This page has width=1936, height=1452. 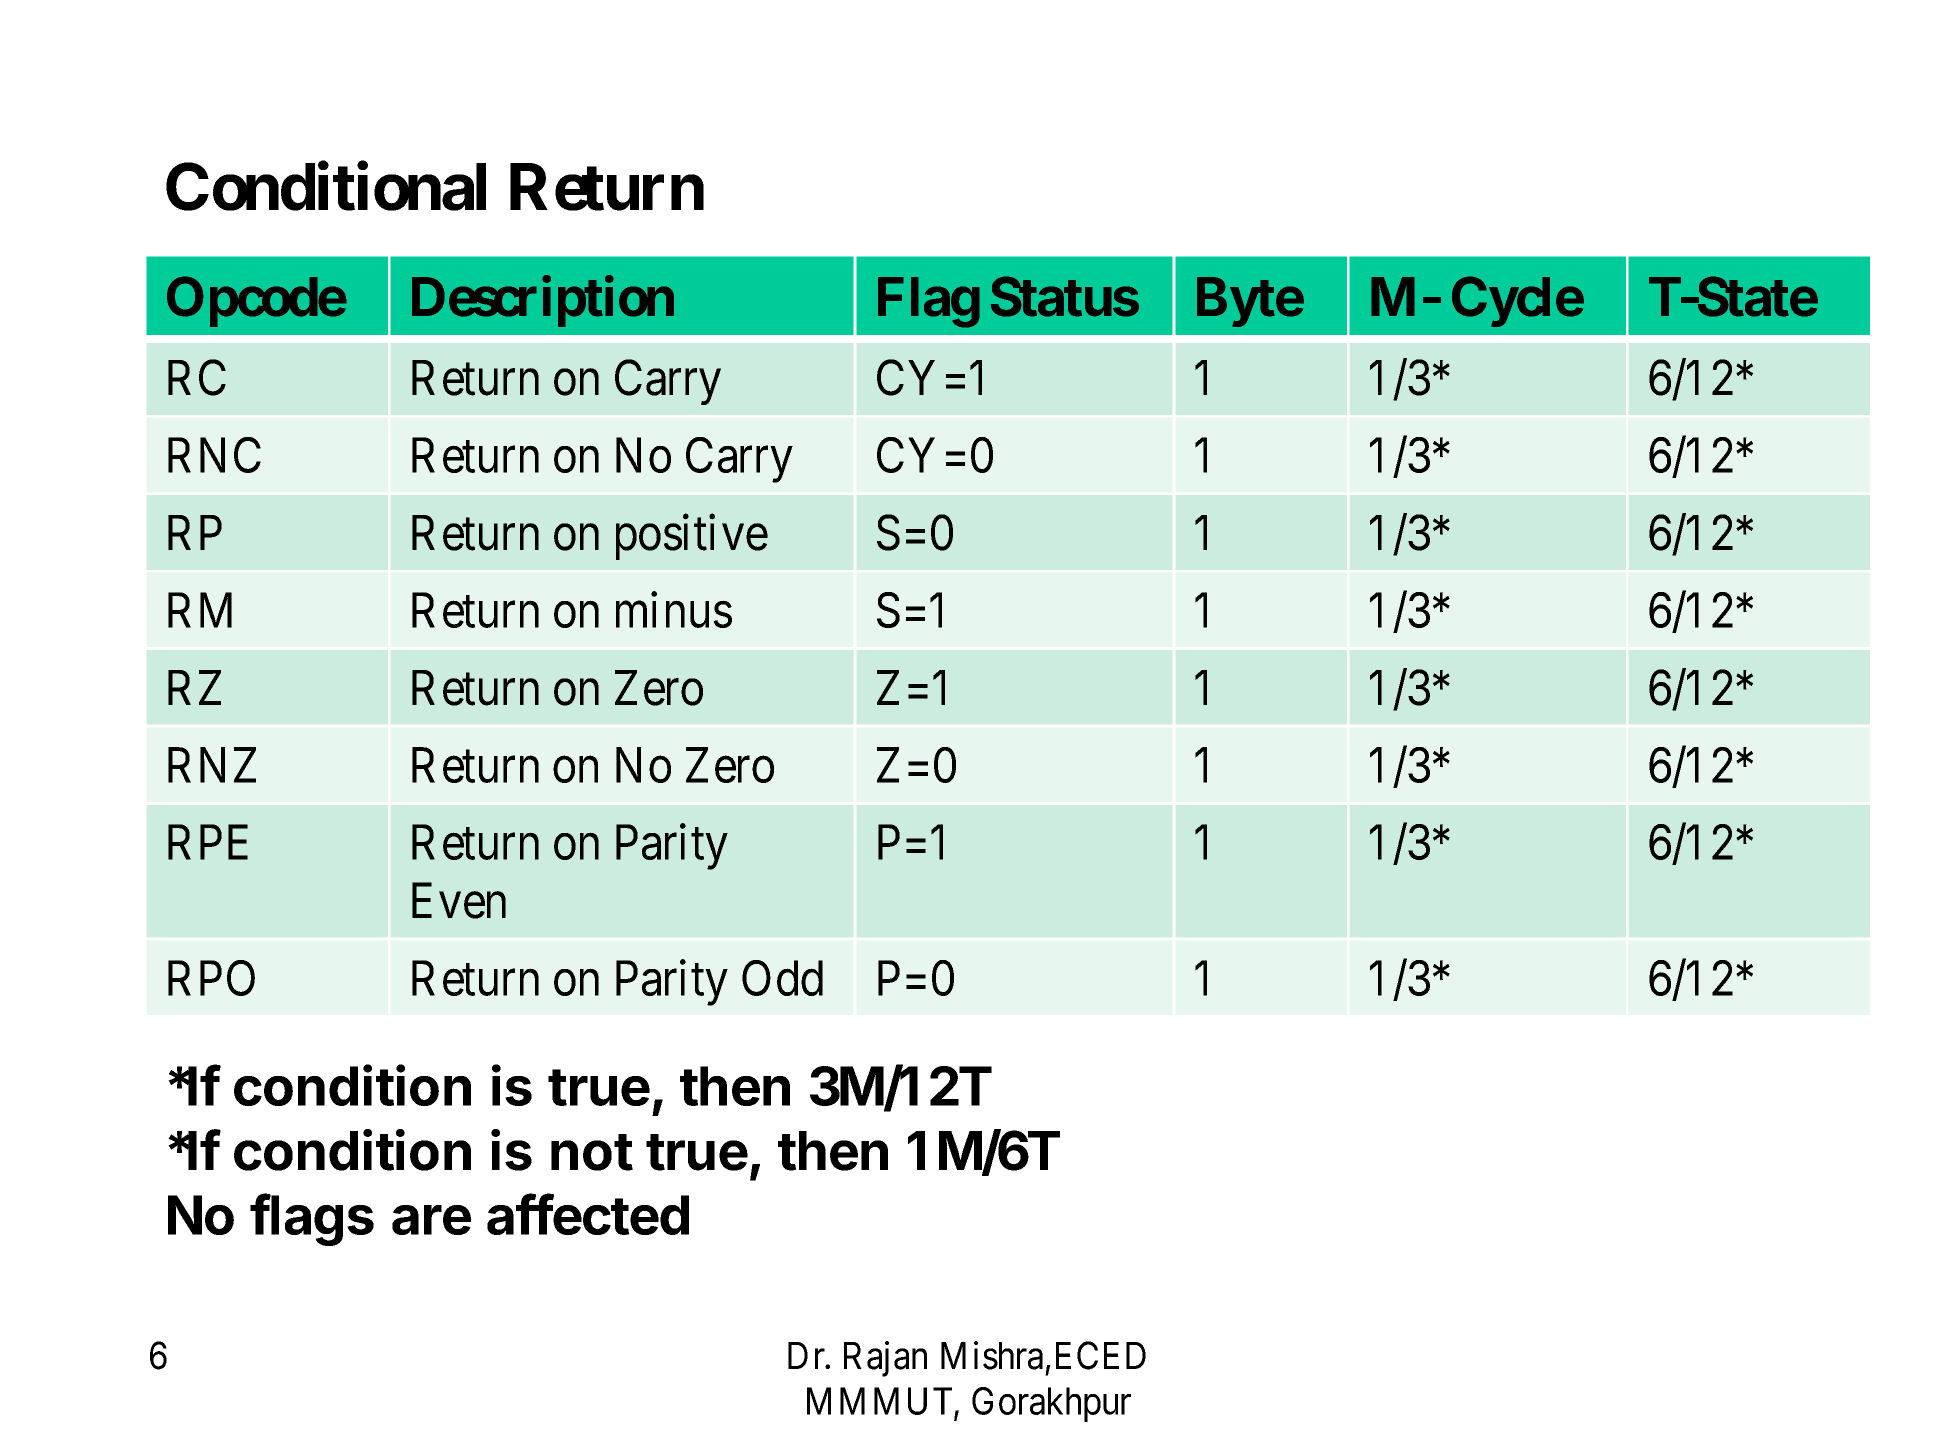 I want to click on Description, so click(x=543, y=302).
